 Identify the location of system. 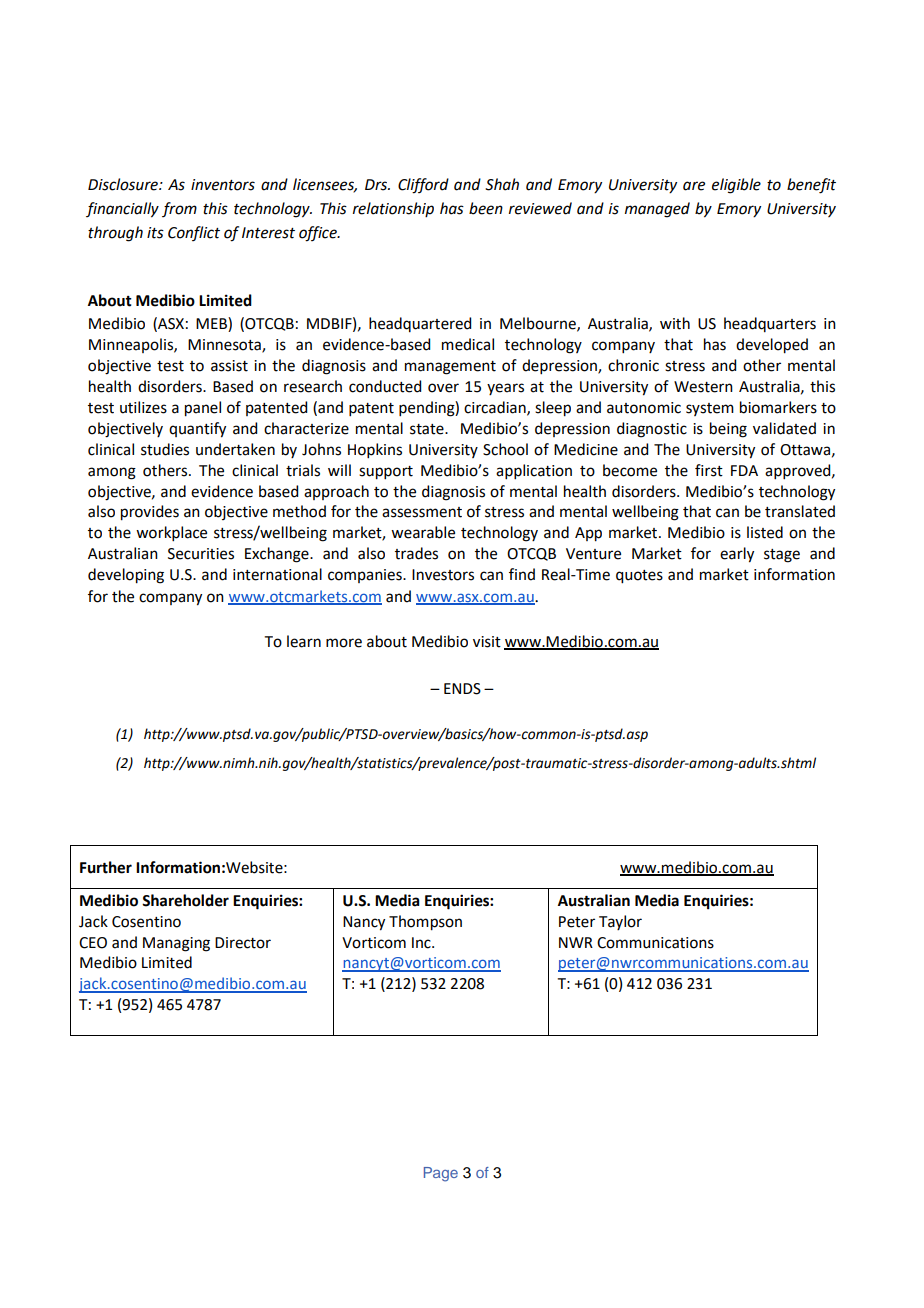
(710, 409).
